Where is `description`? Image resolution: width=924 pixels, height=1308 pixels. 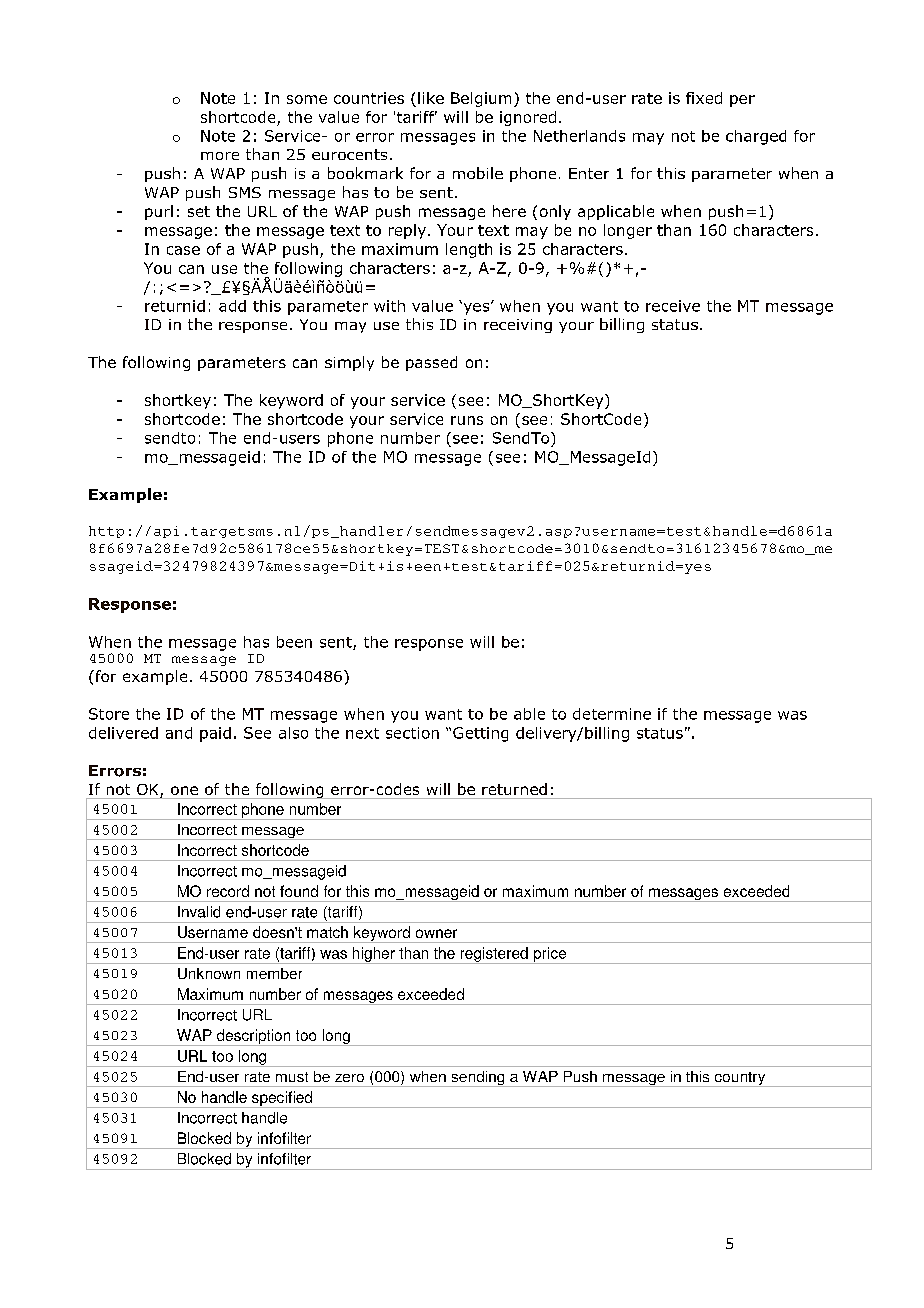
description is located at coordinates (253, 1037).
